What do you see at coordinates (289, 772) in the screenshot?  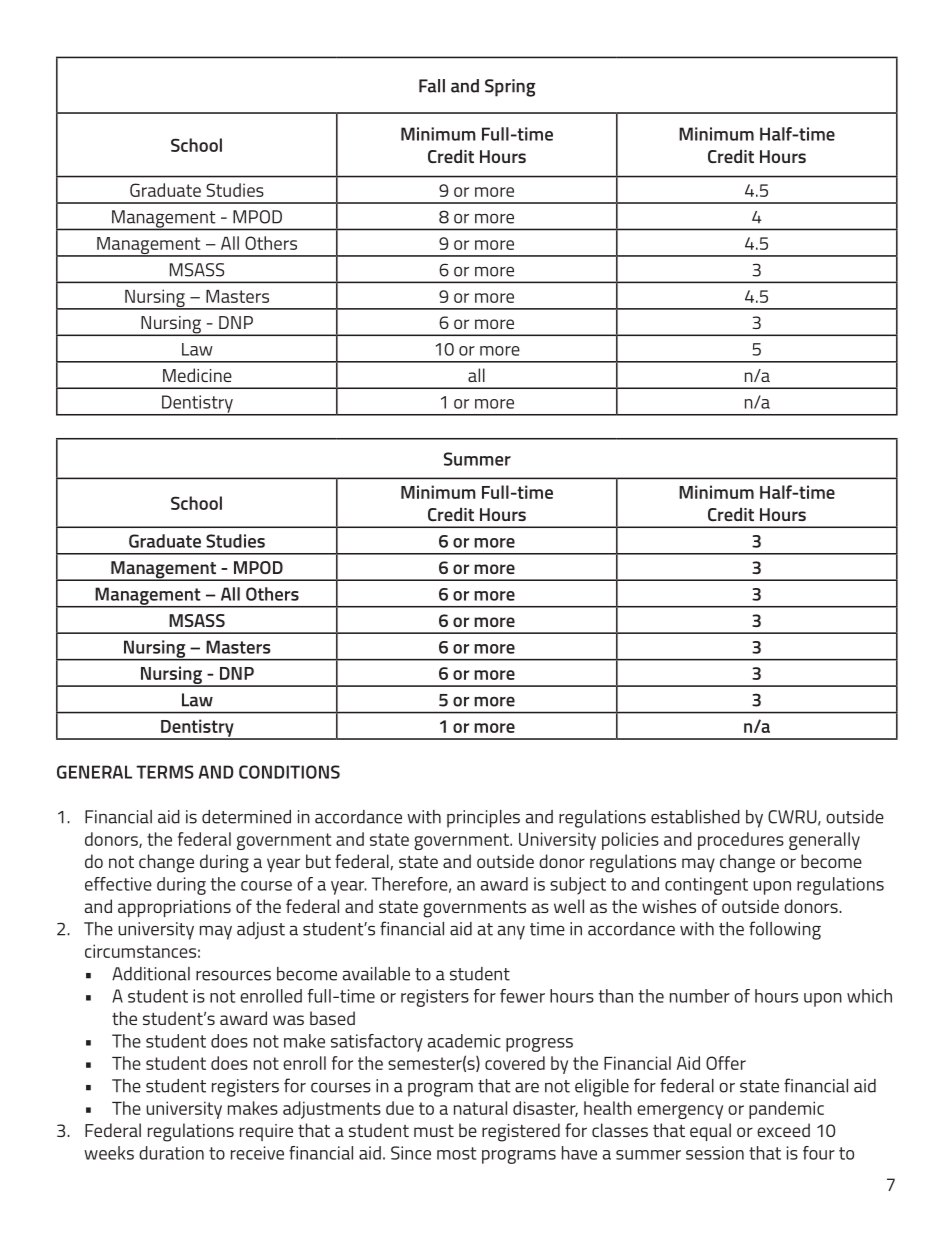 I see `CONDITIONS` at bounding box center [289, 772].
